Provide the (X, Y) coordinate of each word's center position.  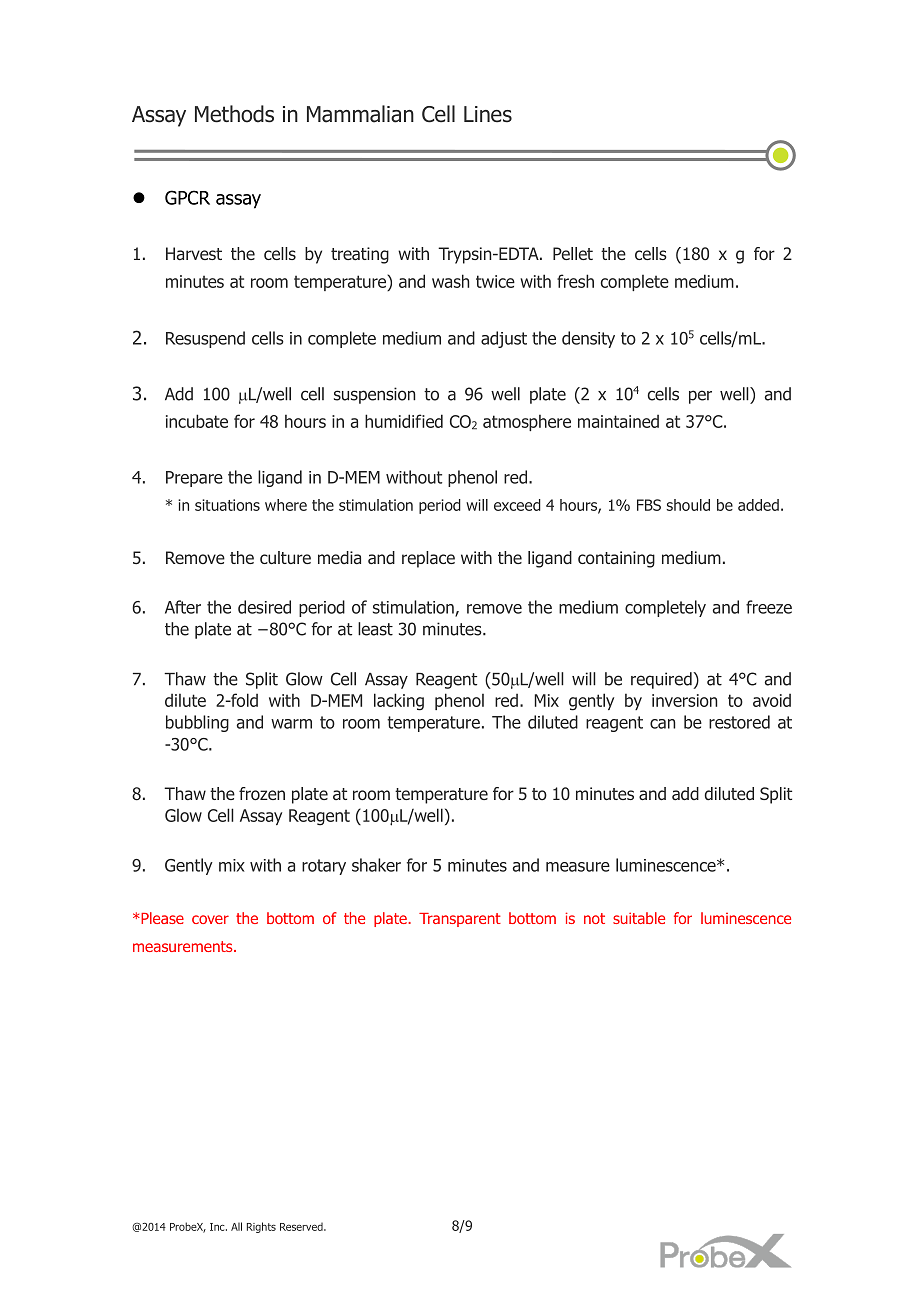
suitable (639, 918)
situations (227, 505)
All (236, 1226)
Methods (234, 114)
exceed (517, 505)
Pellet (573, 253)
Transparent (460, 920)
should (688, 505)
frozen (262, 794)
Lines (488, 114)
